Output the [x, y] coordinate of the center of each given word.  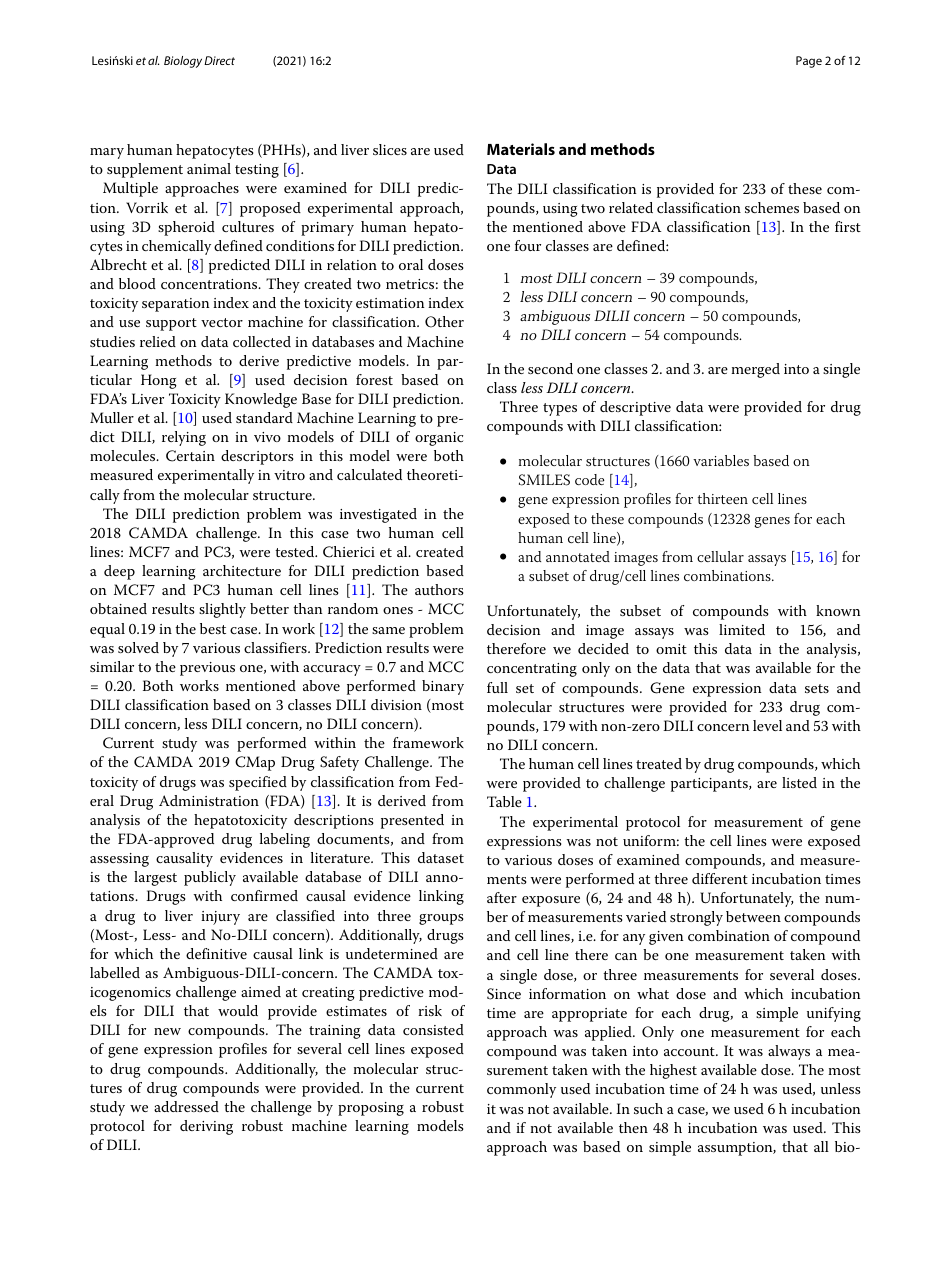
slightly [222, 610]
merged [755, 370]
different [720, 878]
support [171, 324]
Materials [521, 149]
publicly [210, 878]
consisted [433, 1029]
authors [439, 589]
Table [504, 801]
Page [809, 62]
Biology [183, 62]
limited [742, 629]
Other [444, 322]
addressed [186, 1106]
